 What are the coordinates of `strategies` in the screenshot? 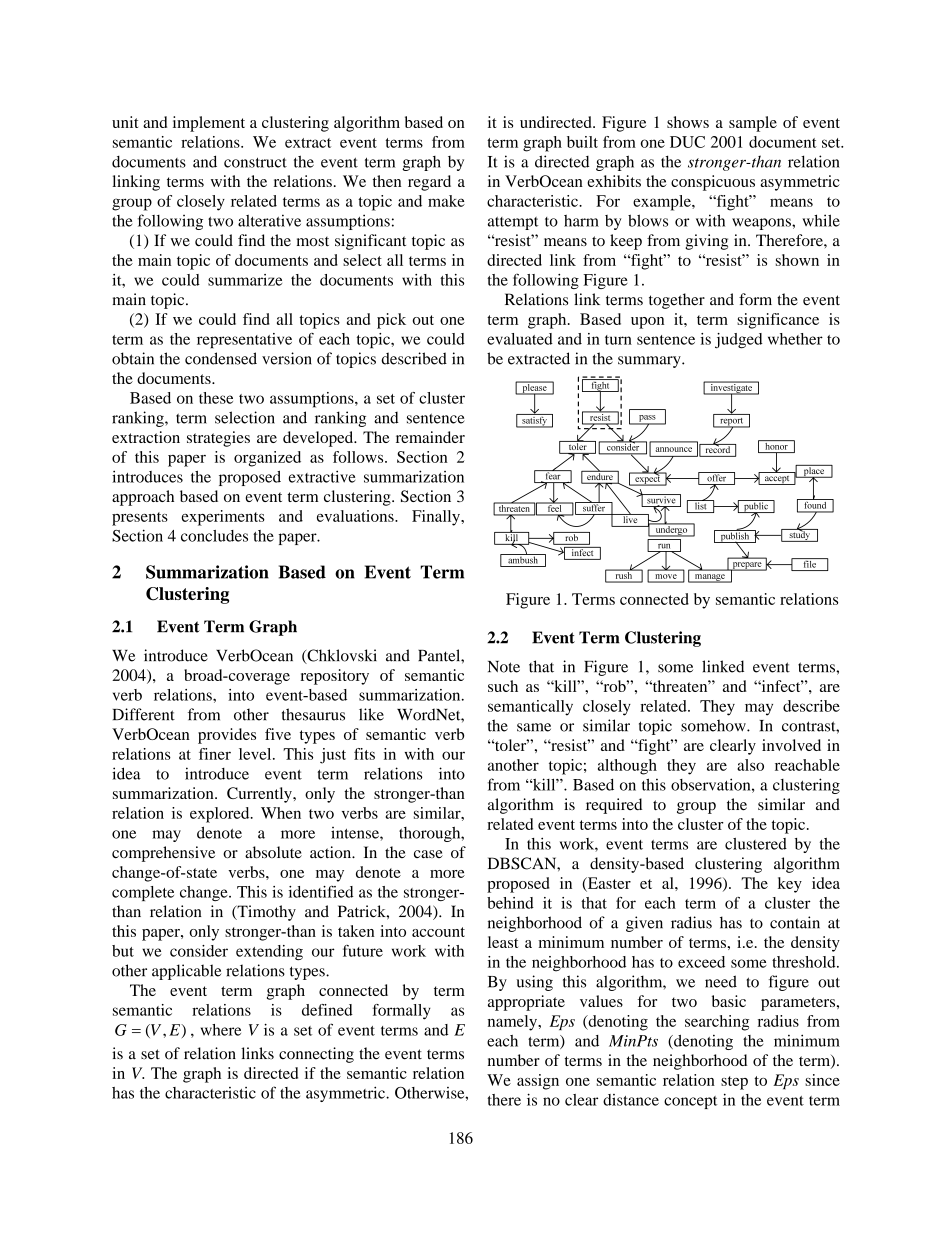 It's located at (218, 439).
